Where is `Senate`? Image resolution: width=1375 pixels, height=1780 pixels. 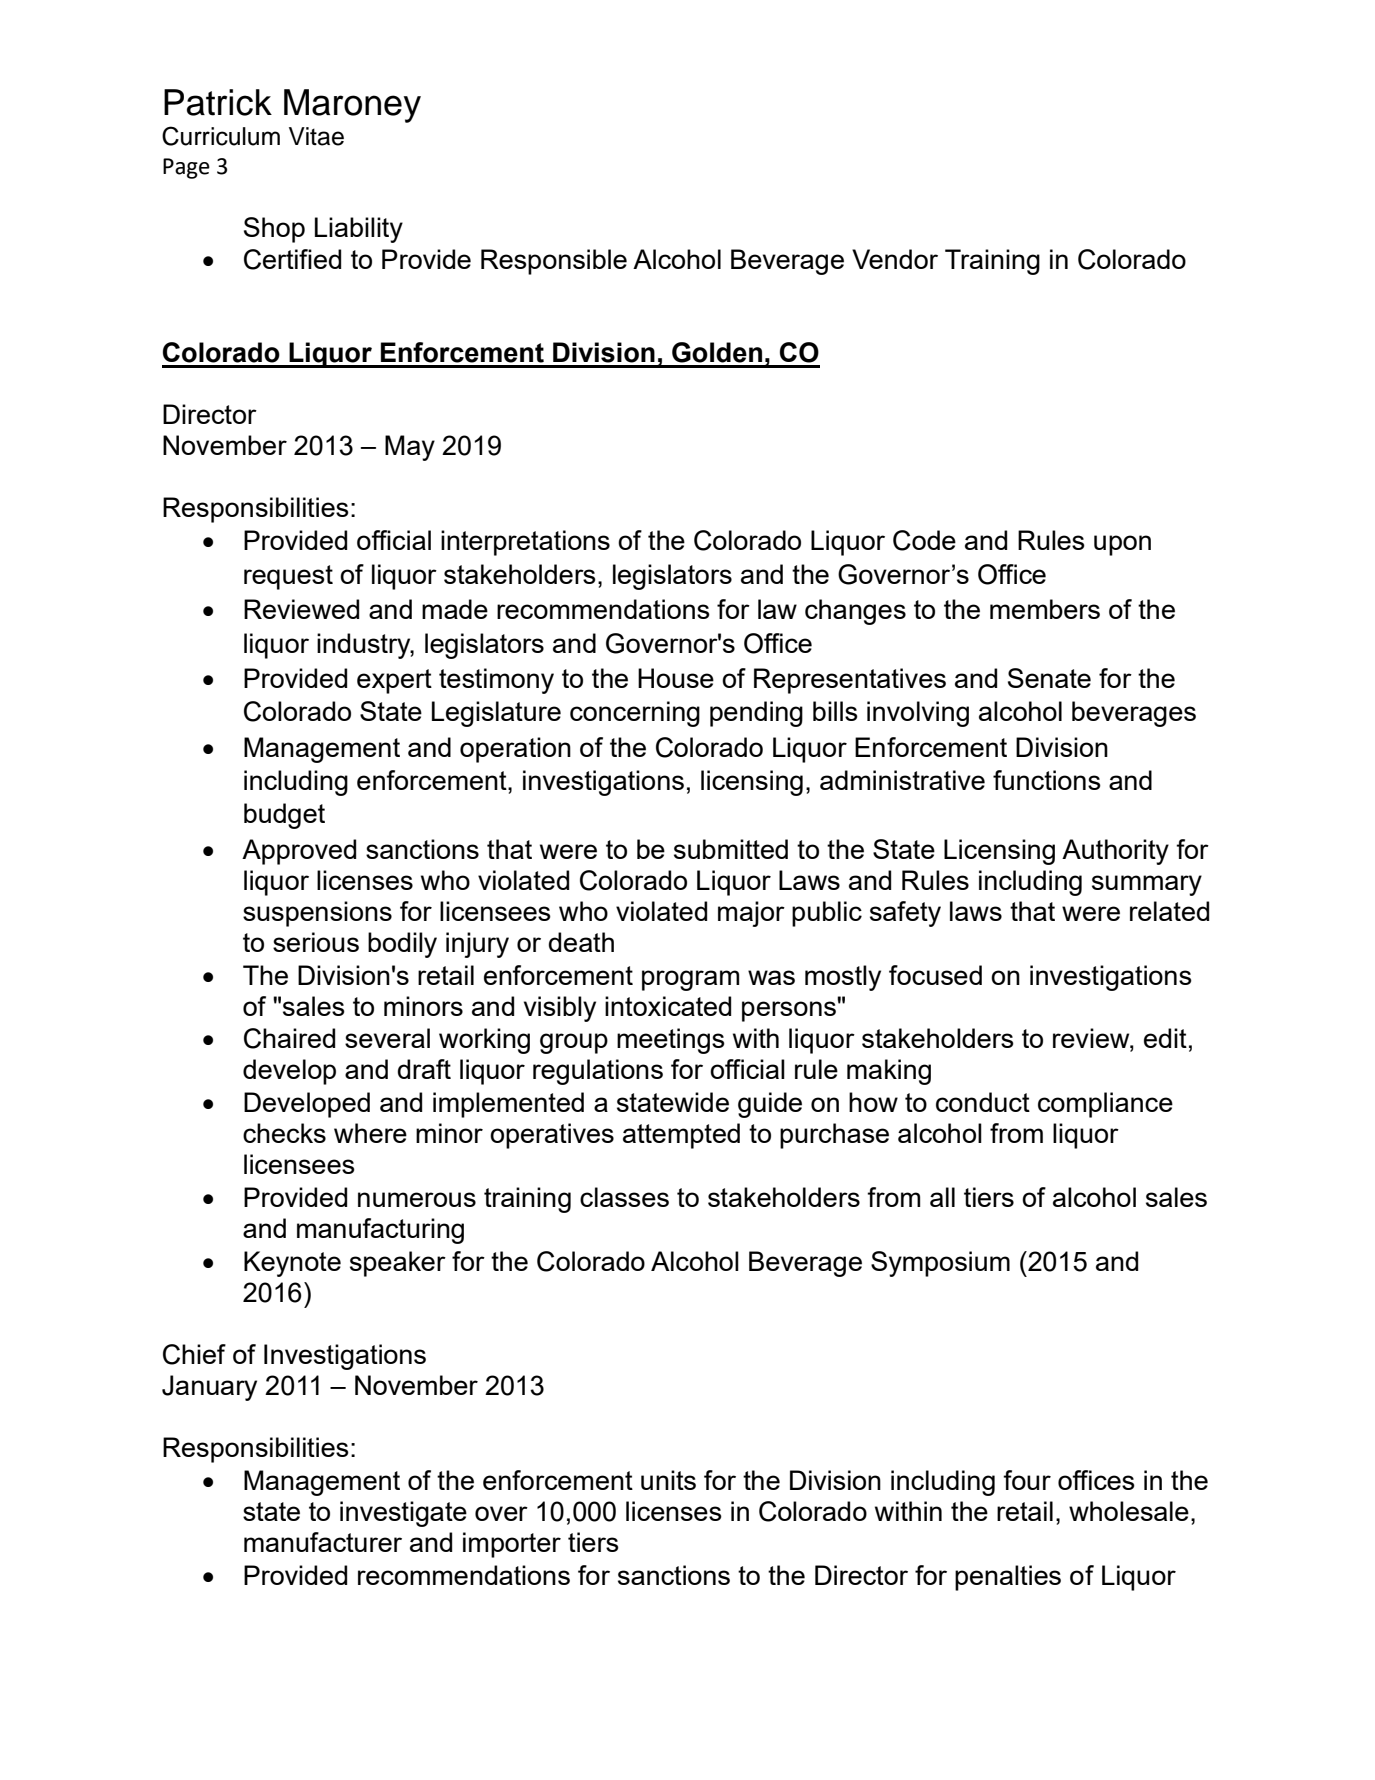
Senate is located at coordinates (1049, 678).
